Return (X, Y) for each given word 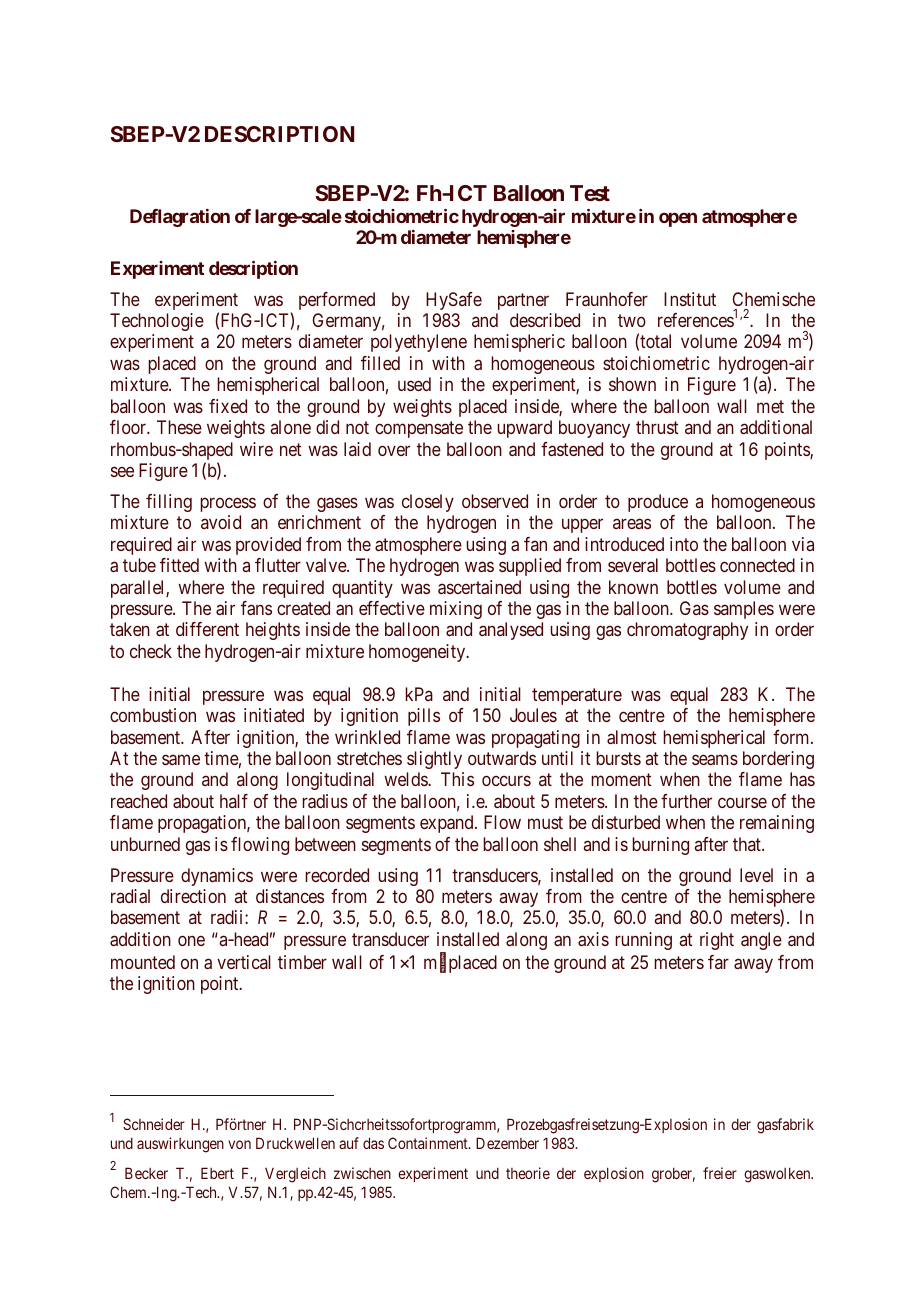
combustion (153, 715)
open (678, 219)
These (179, 427)
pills (424, 717)
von (239, 1144)
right (717, 941)
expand (448, 824)
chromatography (687, 631)
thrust (657, 427)
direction (193, 896)
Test (590, 193)
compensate (419, 429)
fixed (228, 406)
